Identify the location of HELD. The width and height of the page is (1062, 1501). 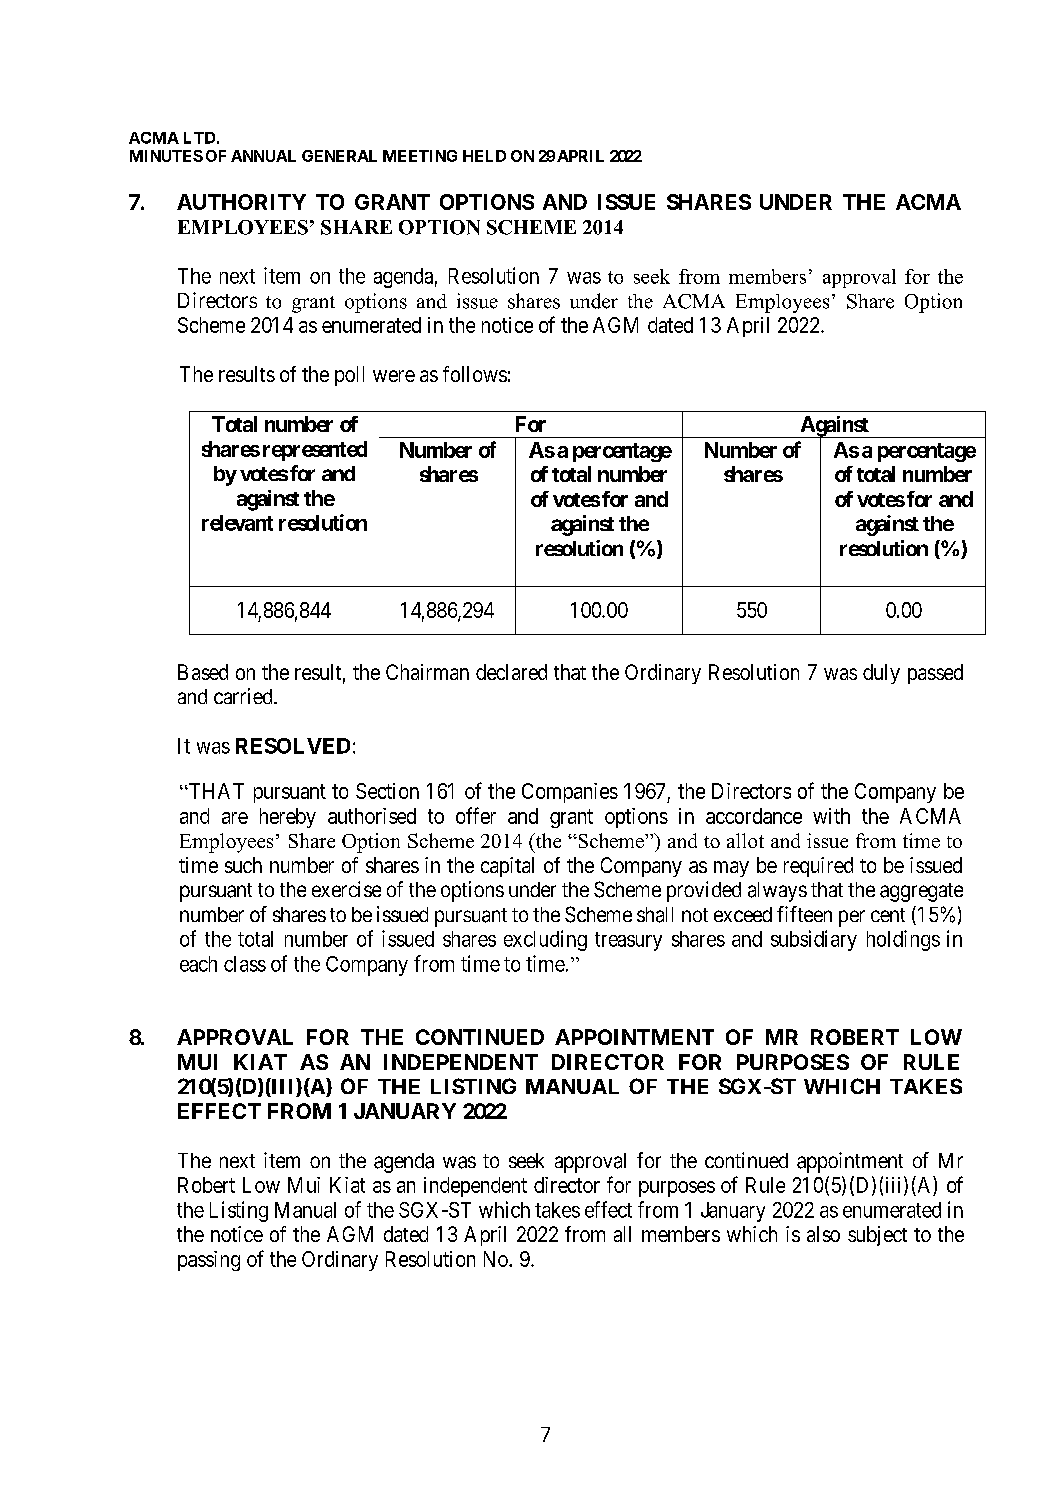
(484, 156).
